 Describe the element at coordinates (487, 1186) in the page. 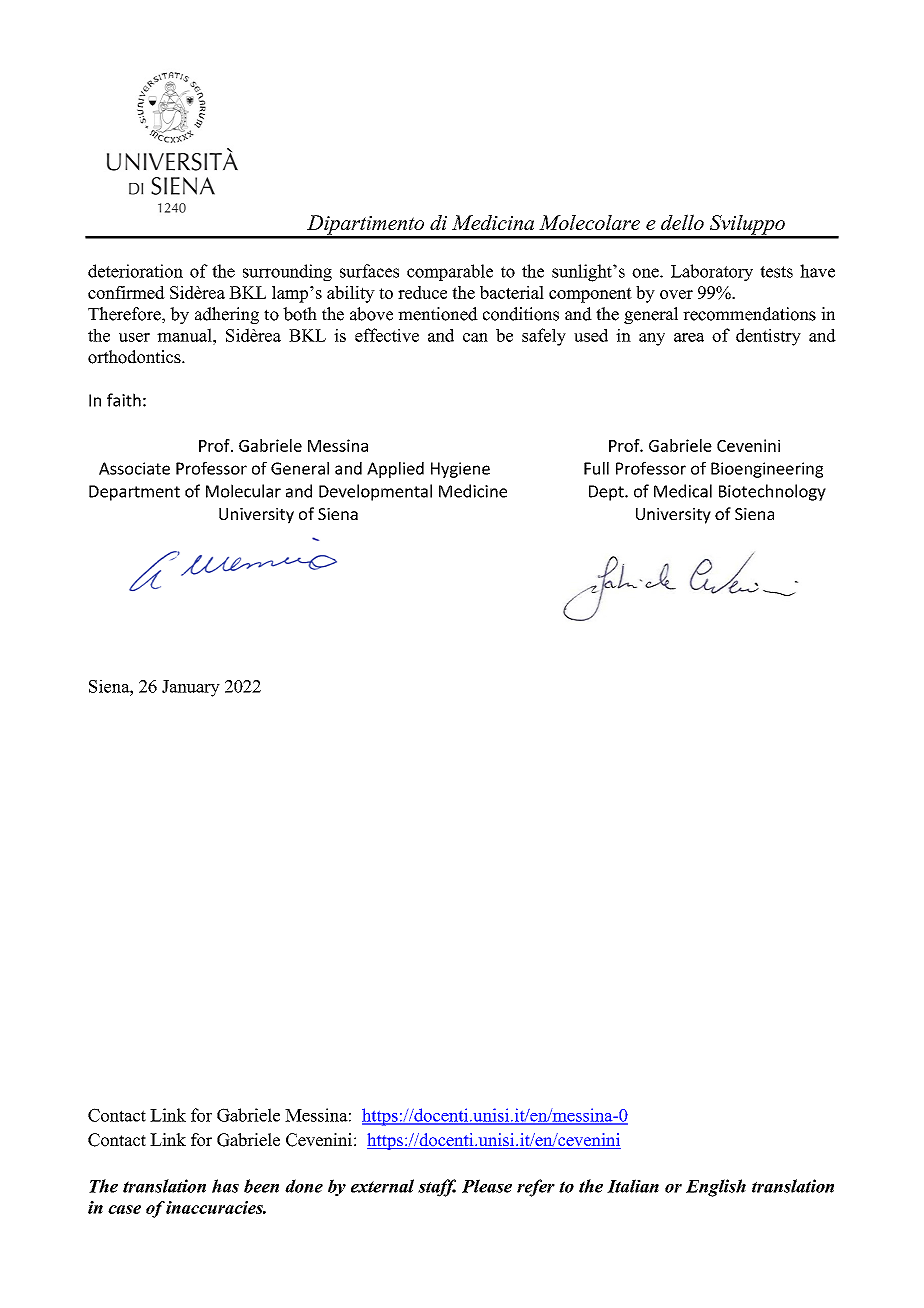

I see `Please` at that location.
